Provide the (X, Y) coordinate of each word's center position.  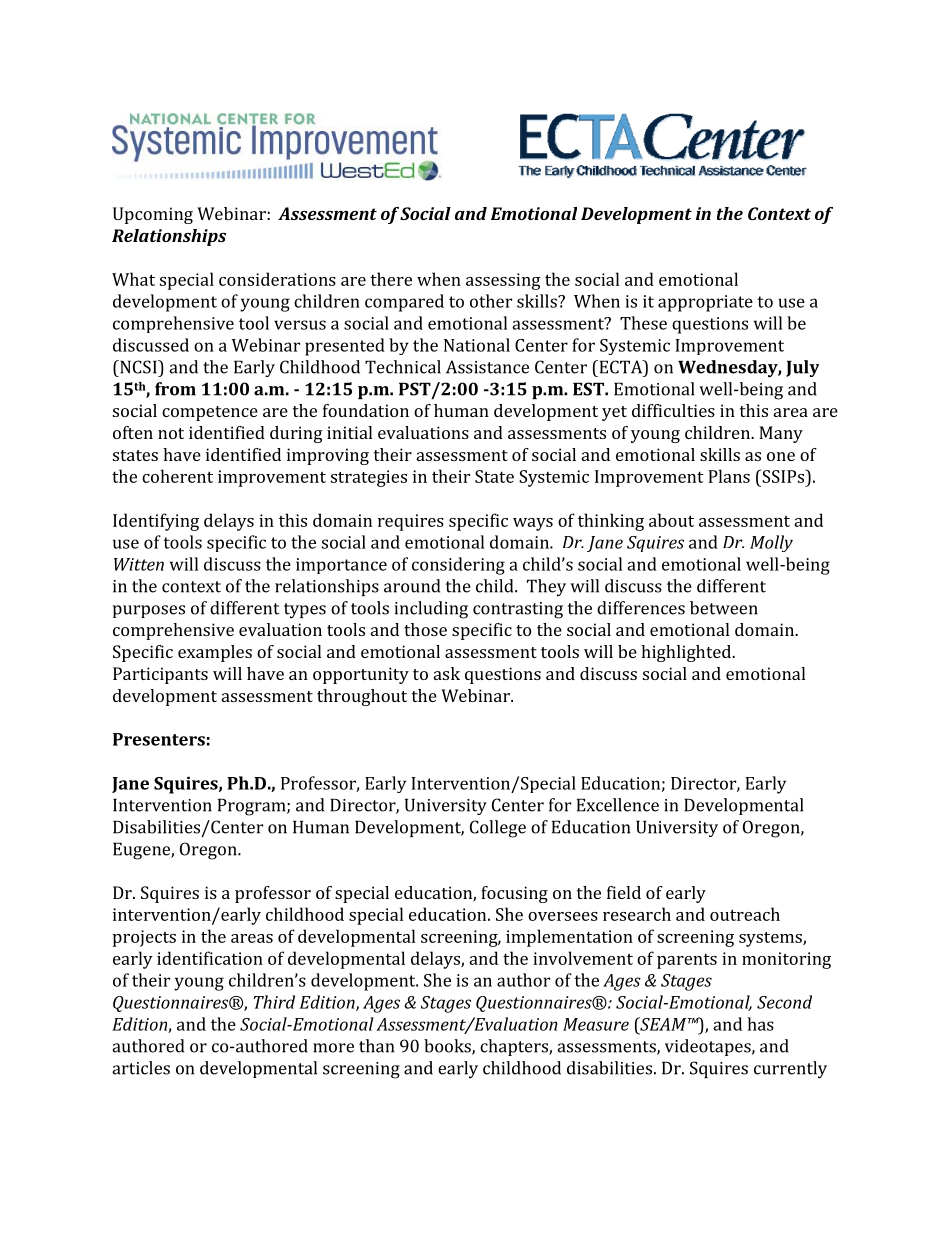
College (498, 829)
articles (141, 1068)
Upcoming (153, 215)
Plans (729, 476)
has (760, 1024)
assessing (503, 281)
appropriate (705, 303)
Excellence (618, 805)
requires (411, 522)
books (448, 1047)
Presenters (159, 739)
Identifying (156, 522)
